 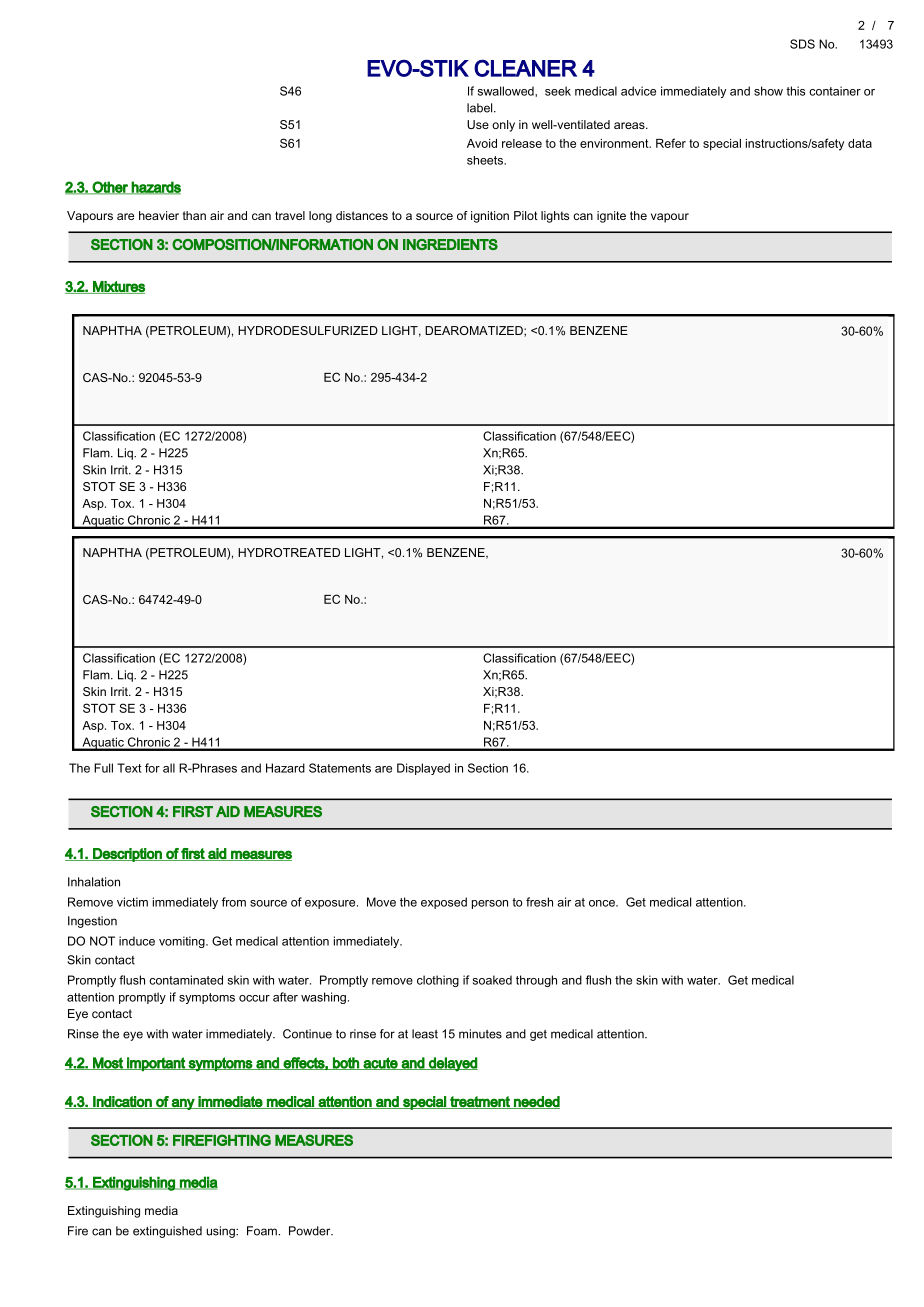 What do you see at coordinates (539, 902) in the screenshot?
I see `fresh` at bounding box center [539, 902].
